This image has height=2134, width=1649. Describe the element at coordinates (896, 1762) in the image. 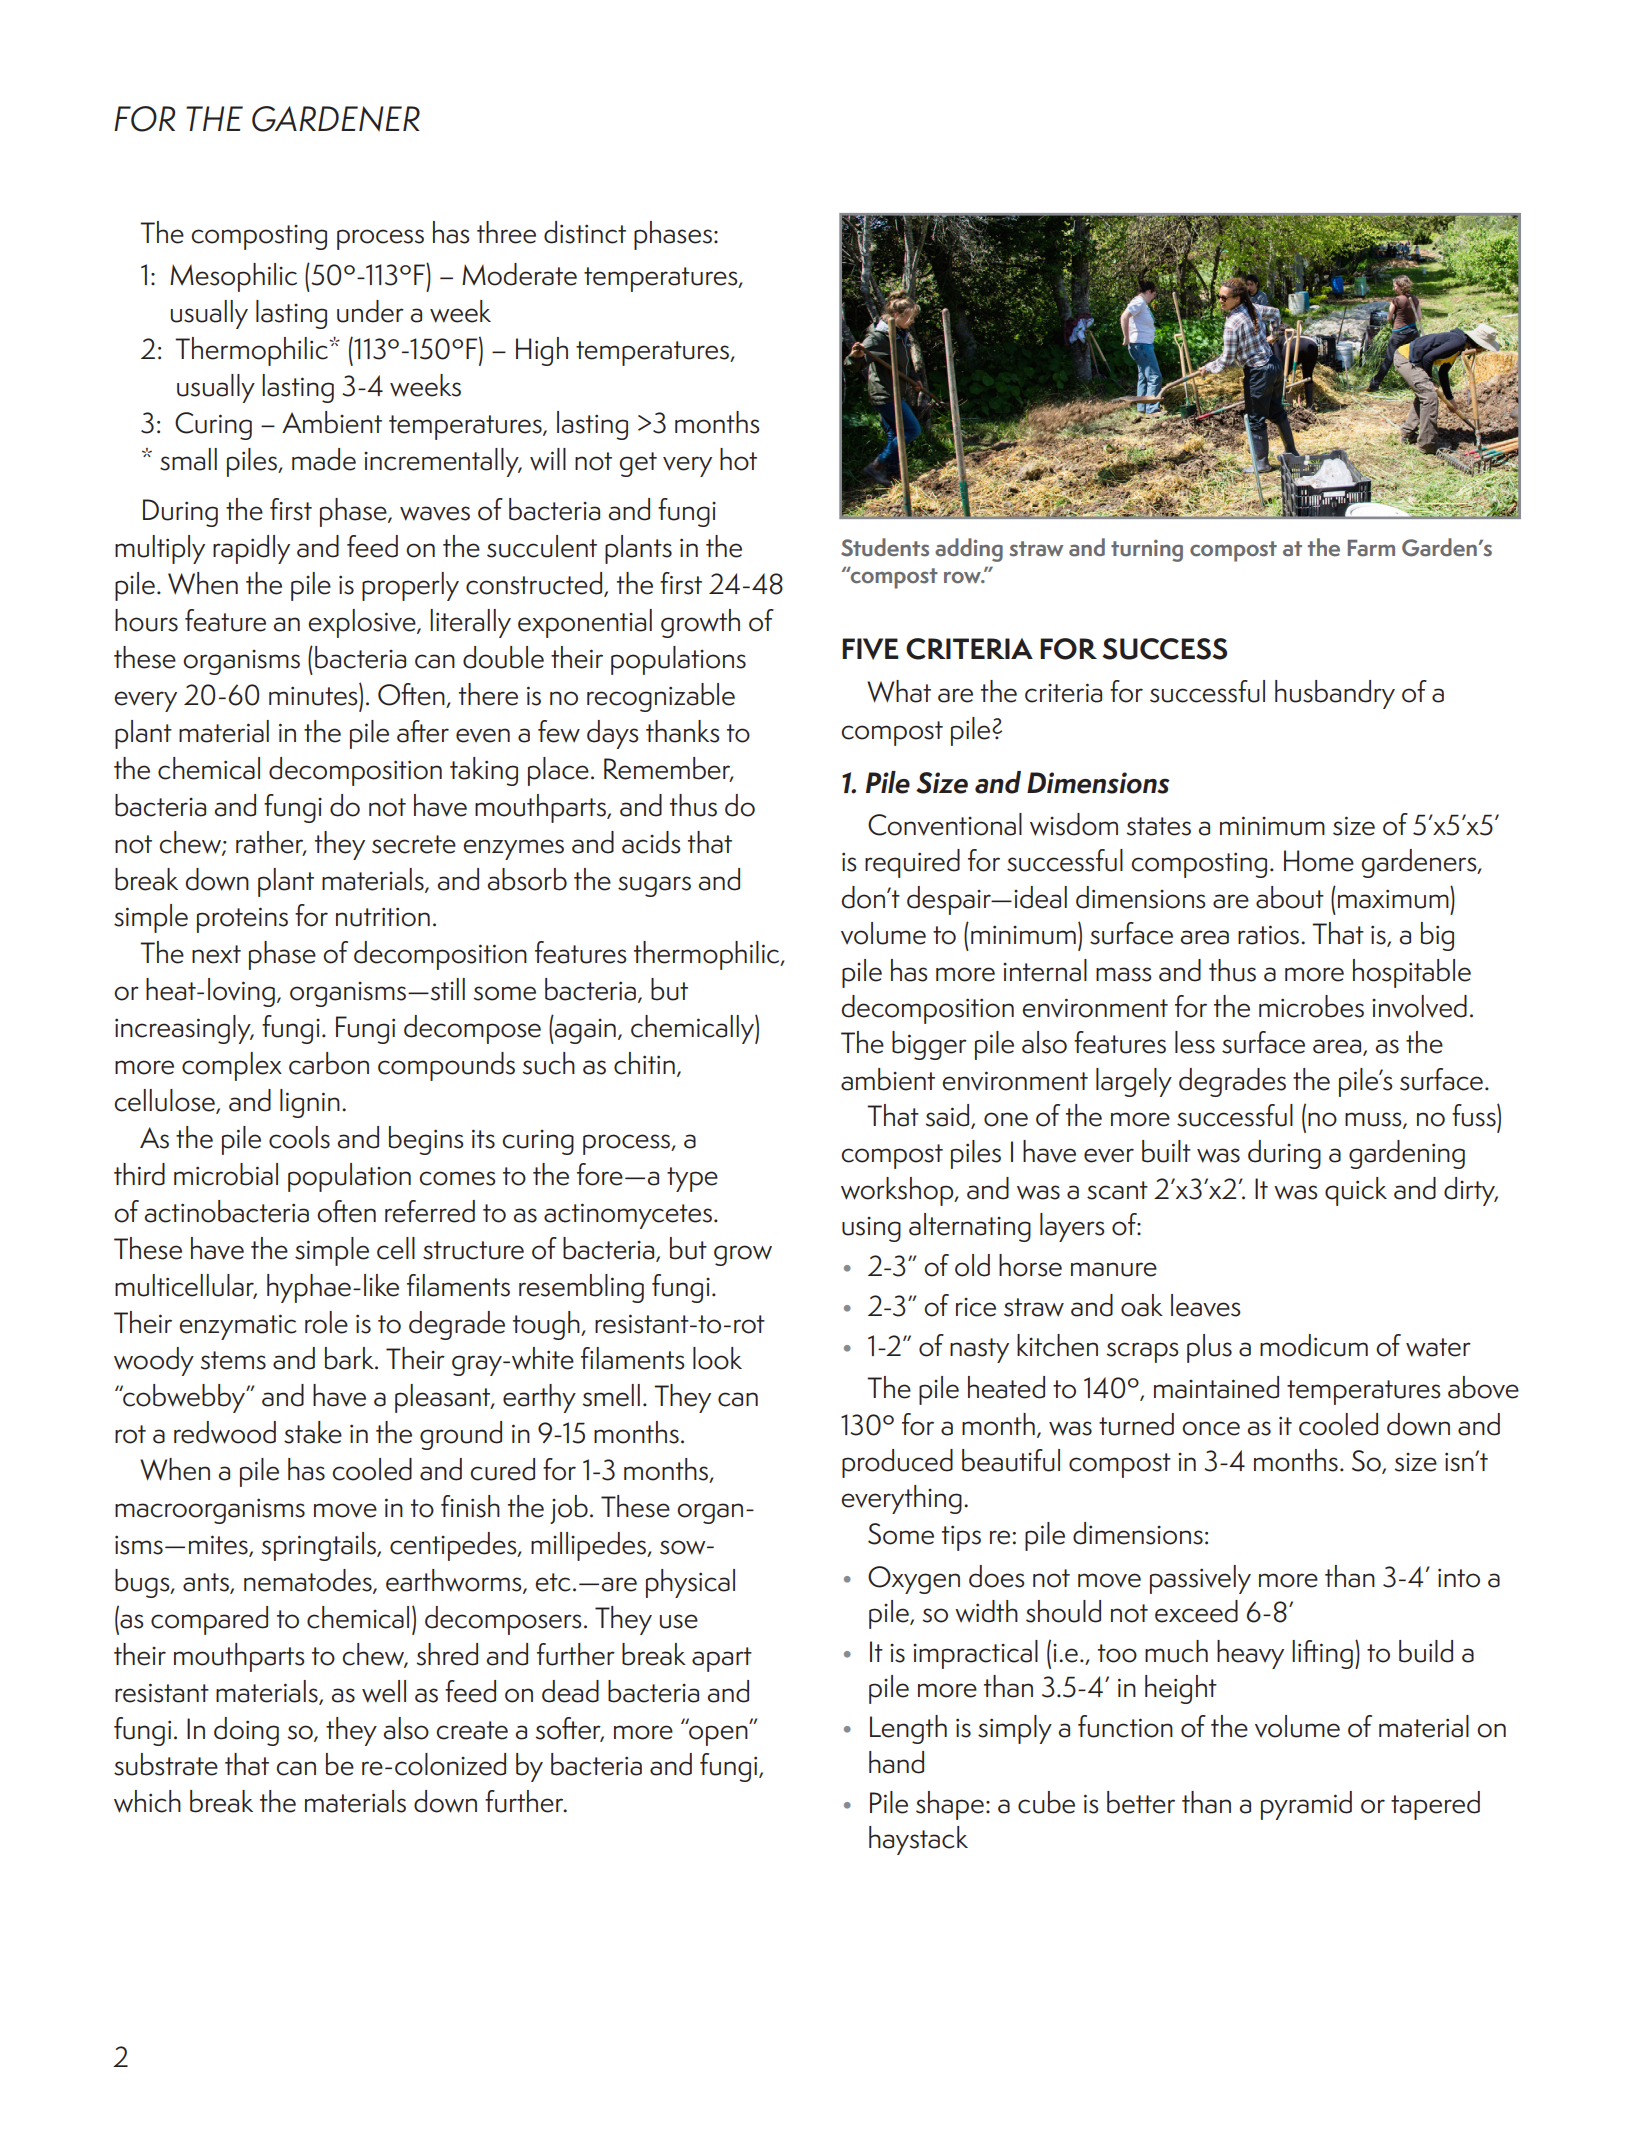

I see `hand` at that location.
